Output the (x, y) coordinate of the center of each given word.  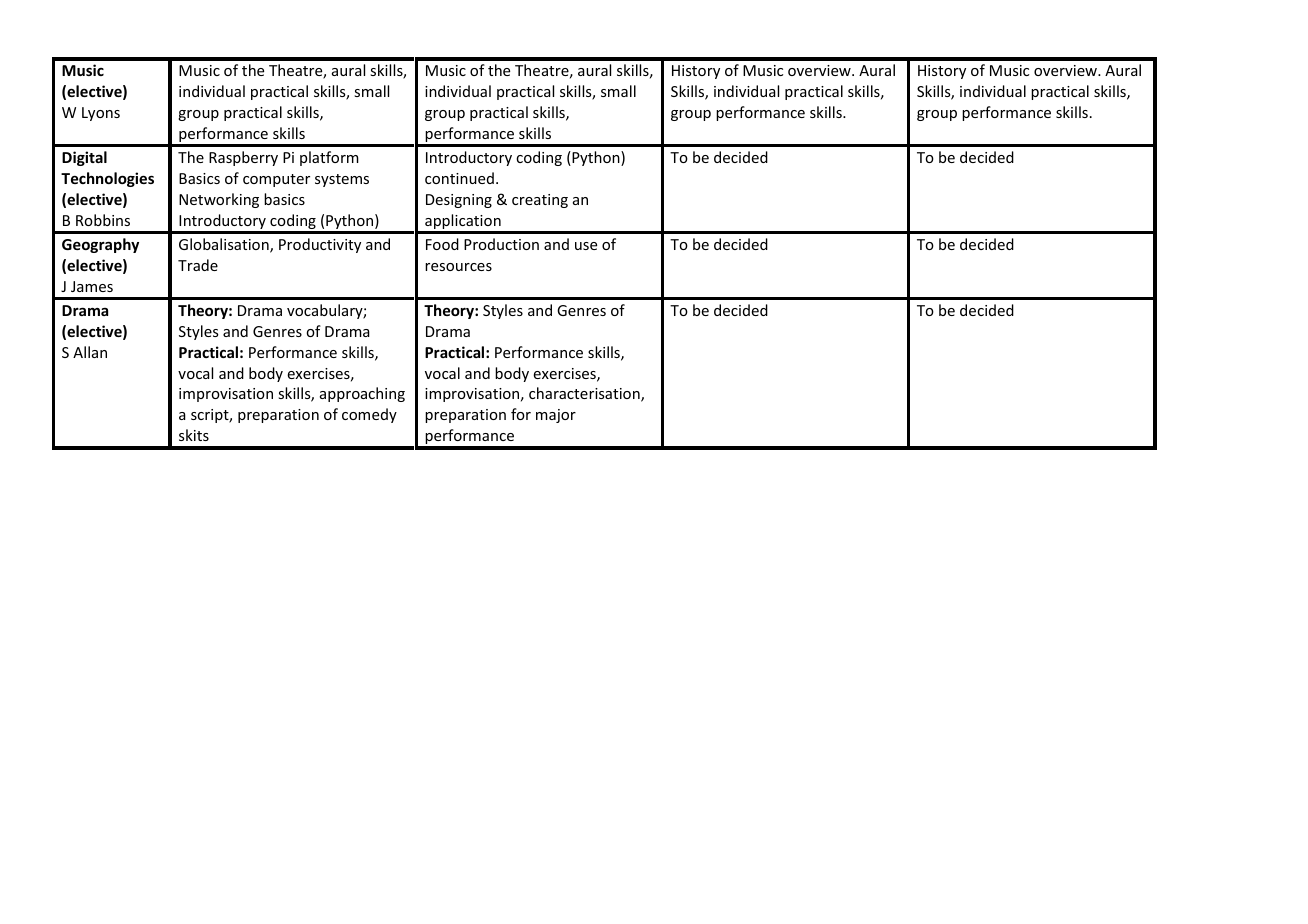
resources (458, 267)
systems (342, 180)
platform (329, 158)
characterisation (585, 394)
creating (540, 201)
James (92, 286)
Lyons (101, 114)
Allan (90, 352)
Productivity (320, 245)
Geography (100, 245)
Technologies (107, 179)
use (586, 246)
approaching (362, 394)
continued (459, 178)
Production (501, 244)
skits (194, 435)
